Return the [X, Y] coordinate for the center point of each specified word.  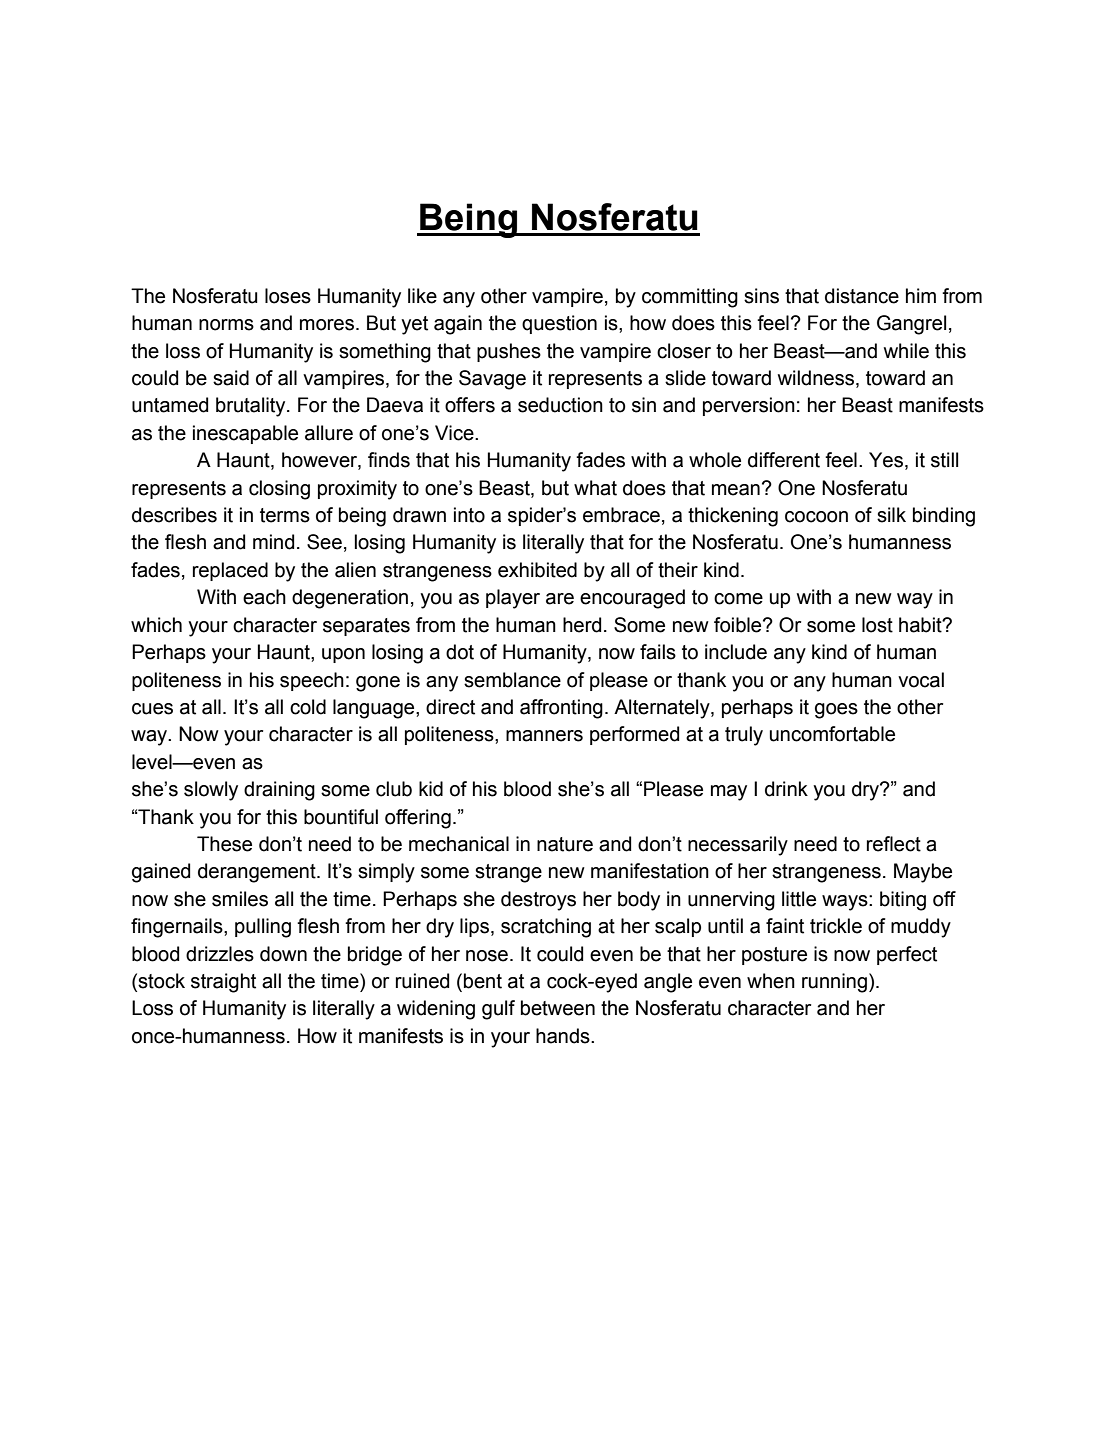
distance [862, 296]
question [559, 324]
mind [273, 542]
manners [544, 736]
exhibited [537, 570]
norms [226, 325]
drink [786, 789]
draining [279, 791]
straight [223, 983]
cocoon [816, 517]
